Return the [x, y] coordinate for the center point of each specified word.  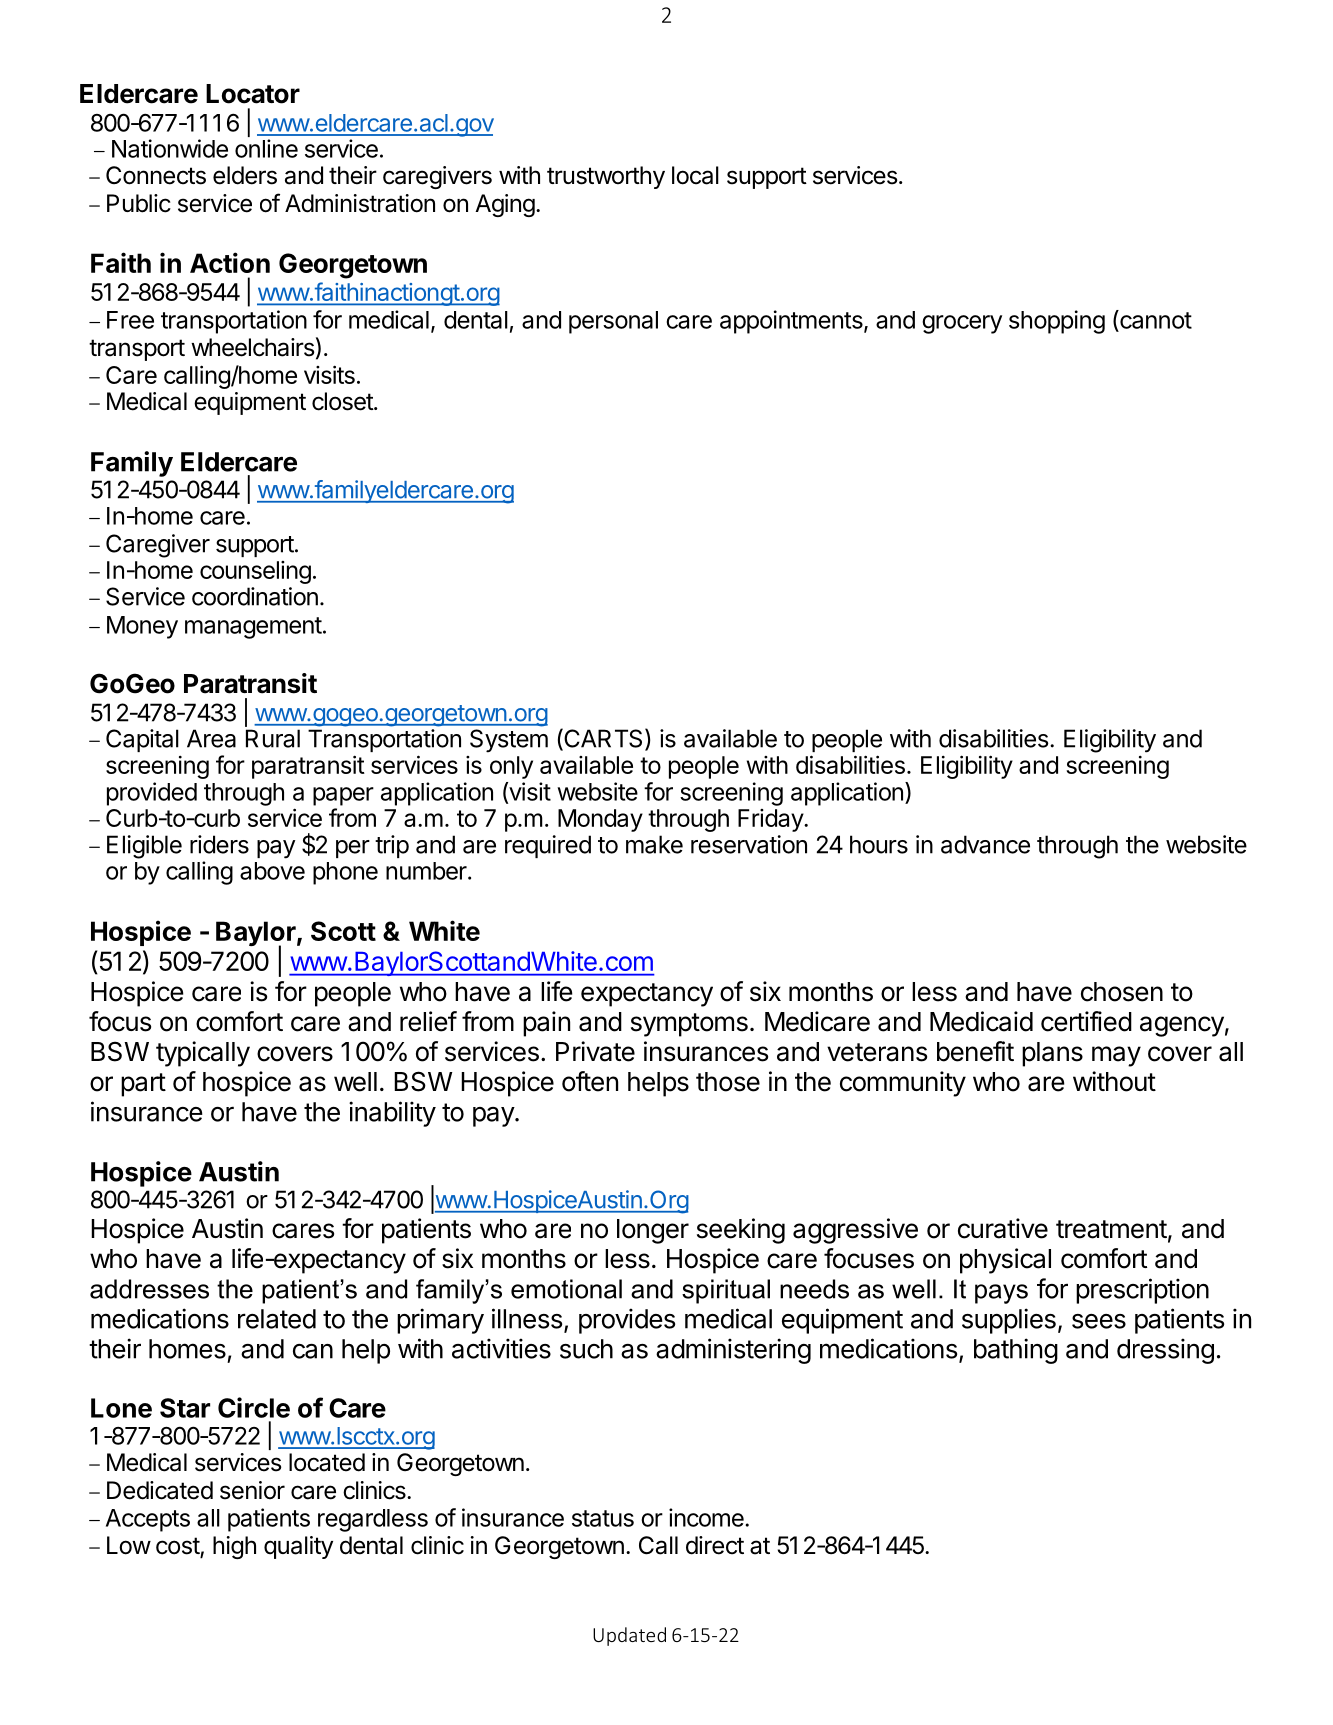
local [695, 175]
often [590, 1081]
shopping [1057, 322]
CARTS [602, 739]
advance [985, 844]
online [266, 148]
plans [1052, 1054]
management [253, 628]
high [234, 1547]
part [143, 1085]
